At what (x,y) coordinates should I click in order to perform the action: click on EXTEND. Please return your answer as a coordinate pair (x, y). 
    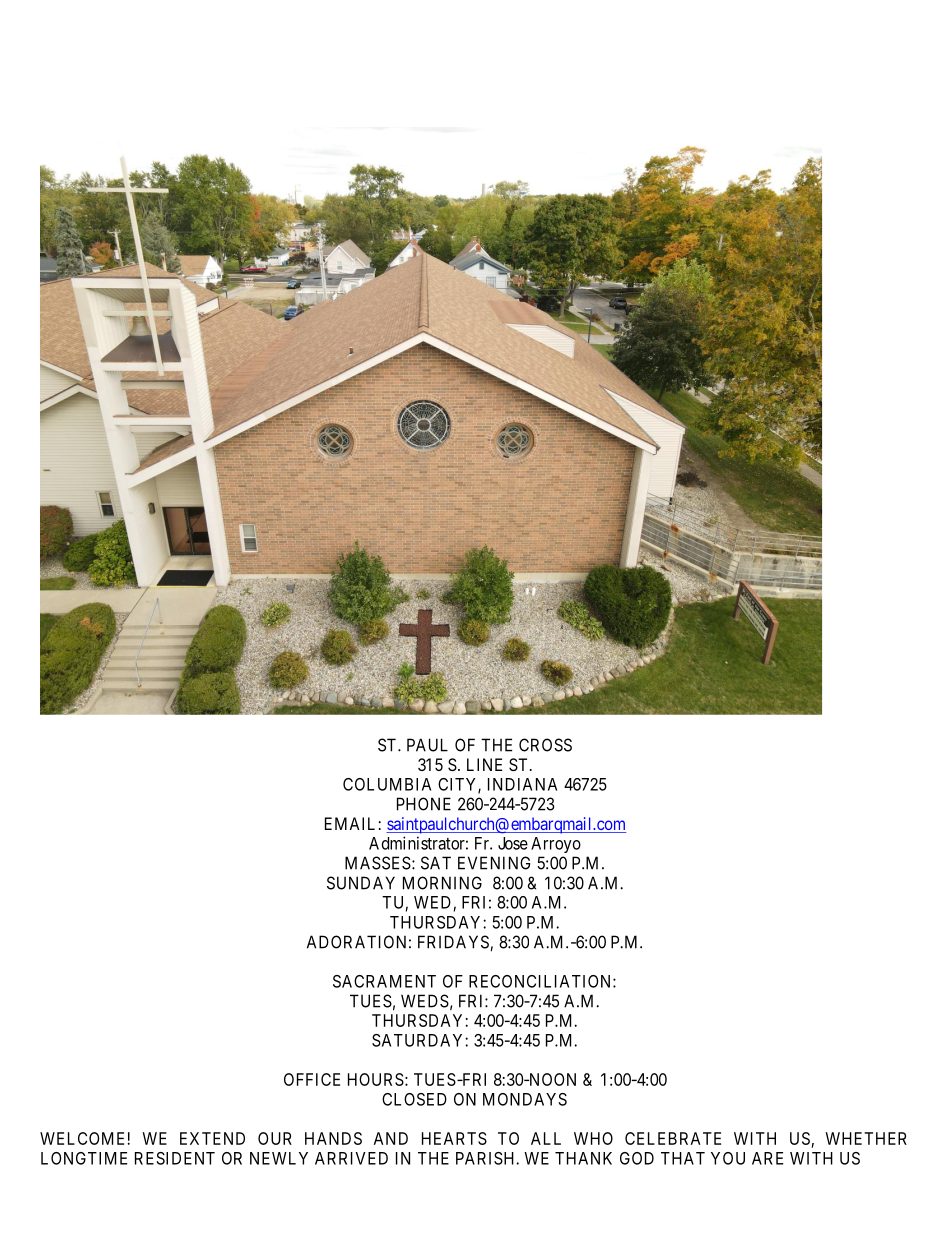
    Looking at the image, I should click on (212, 1138).
